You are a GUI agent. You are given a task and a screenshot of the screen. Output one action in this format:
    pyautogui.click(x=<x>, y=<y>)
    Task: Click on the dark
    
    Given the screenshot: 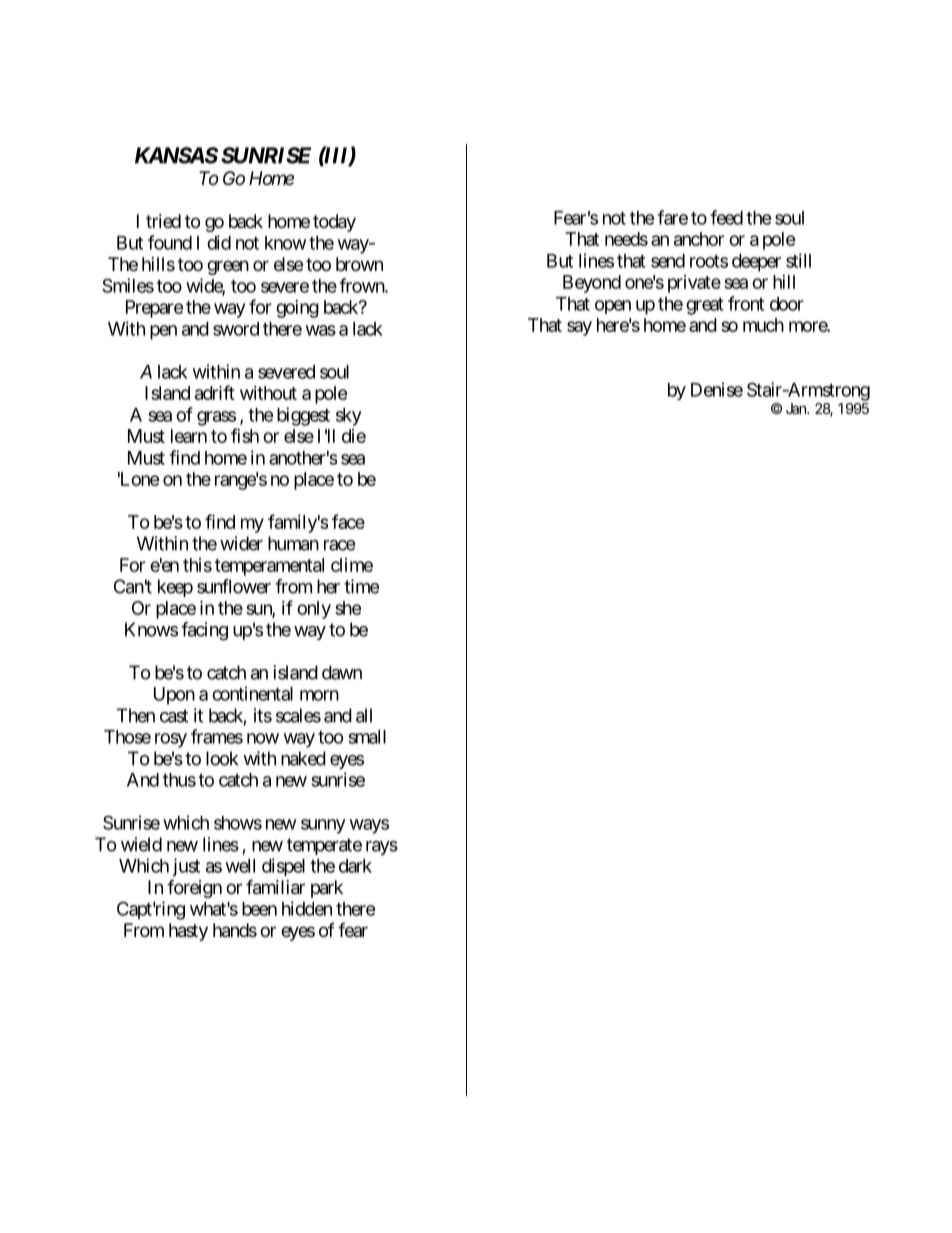 What is the action you would take?
    pyautogui.click(x=355, y=866)
